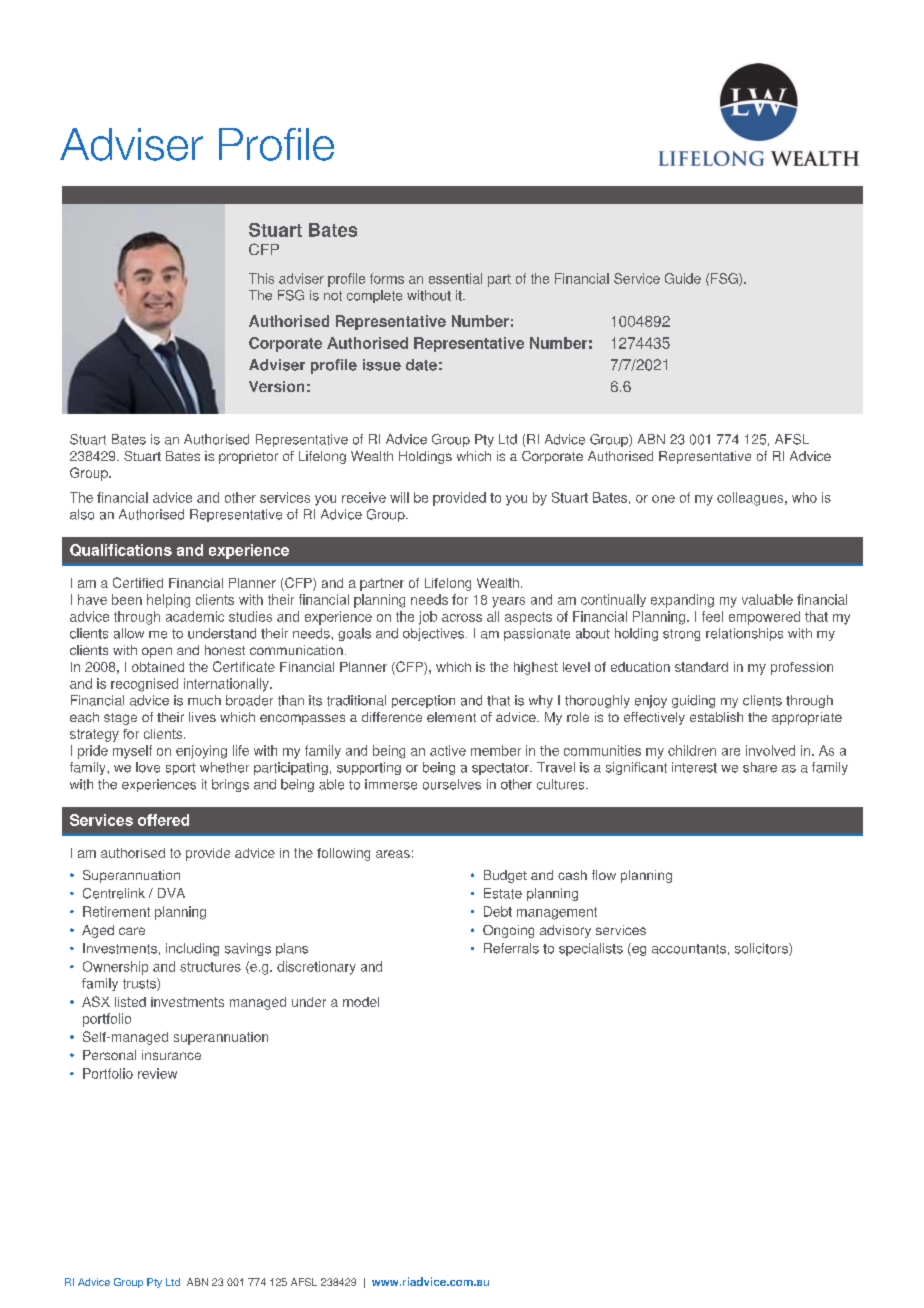 This page has width=924, height=1308. What do you see at coordinates (455, 278) in the page?
I see `essential` at bounding box center [455, 278].
